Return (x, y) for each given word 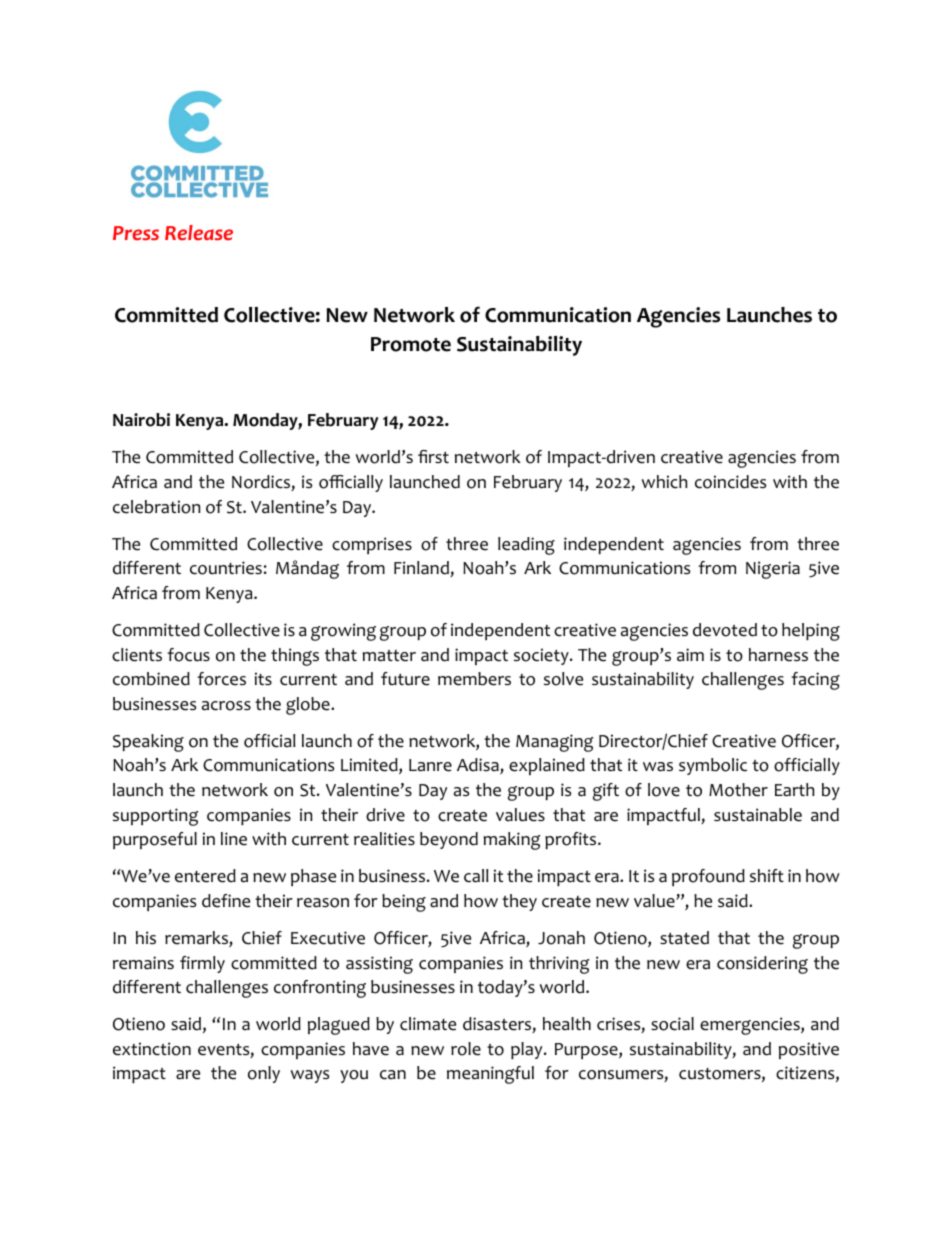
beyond (449, 840)
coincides (730, 482)
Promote (411, 344)
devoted (725, 630)
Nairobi (141, 420)
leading (526, 546)
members (474, 679)
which (664, 482)
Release (199, 232)
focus (188, 655)
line (234, 839)
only (264, 1074)
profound (708, 877)
